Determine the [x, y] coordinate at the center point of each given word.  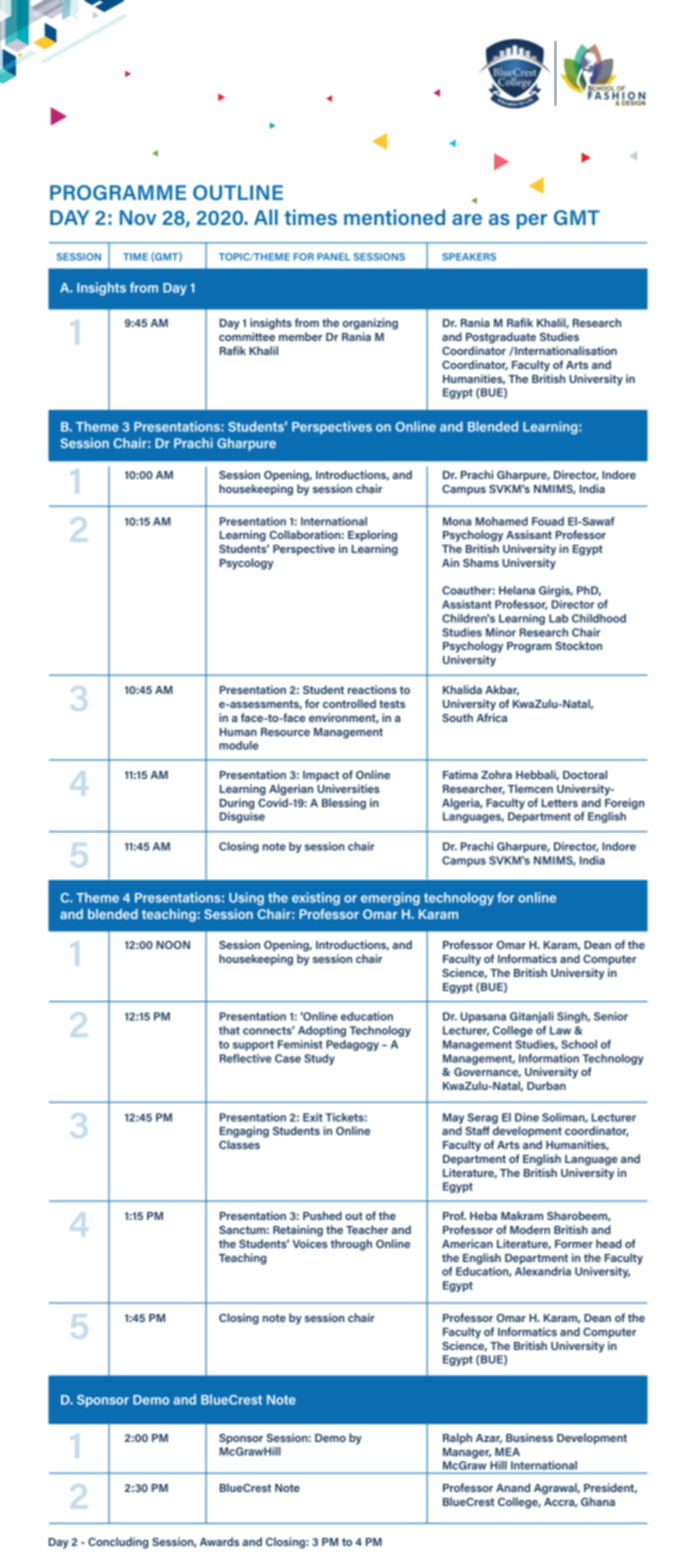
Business [529, 1437]
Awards [219, 1541]
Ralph [457, 1439]
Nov [138, 217]
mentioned [394, 217]
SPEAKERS [469, 257]
